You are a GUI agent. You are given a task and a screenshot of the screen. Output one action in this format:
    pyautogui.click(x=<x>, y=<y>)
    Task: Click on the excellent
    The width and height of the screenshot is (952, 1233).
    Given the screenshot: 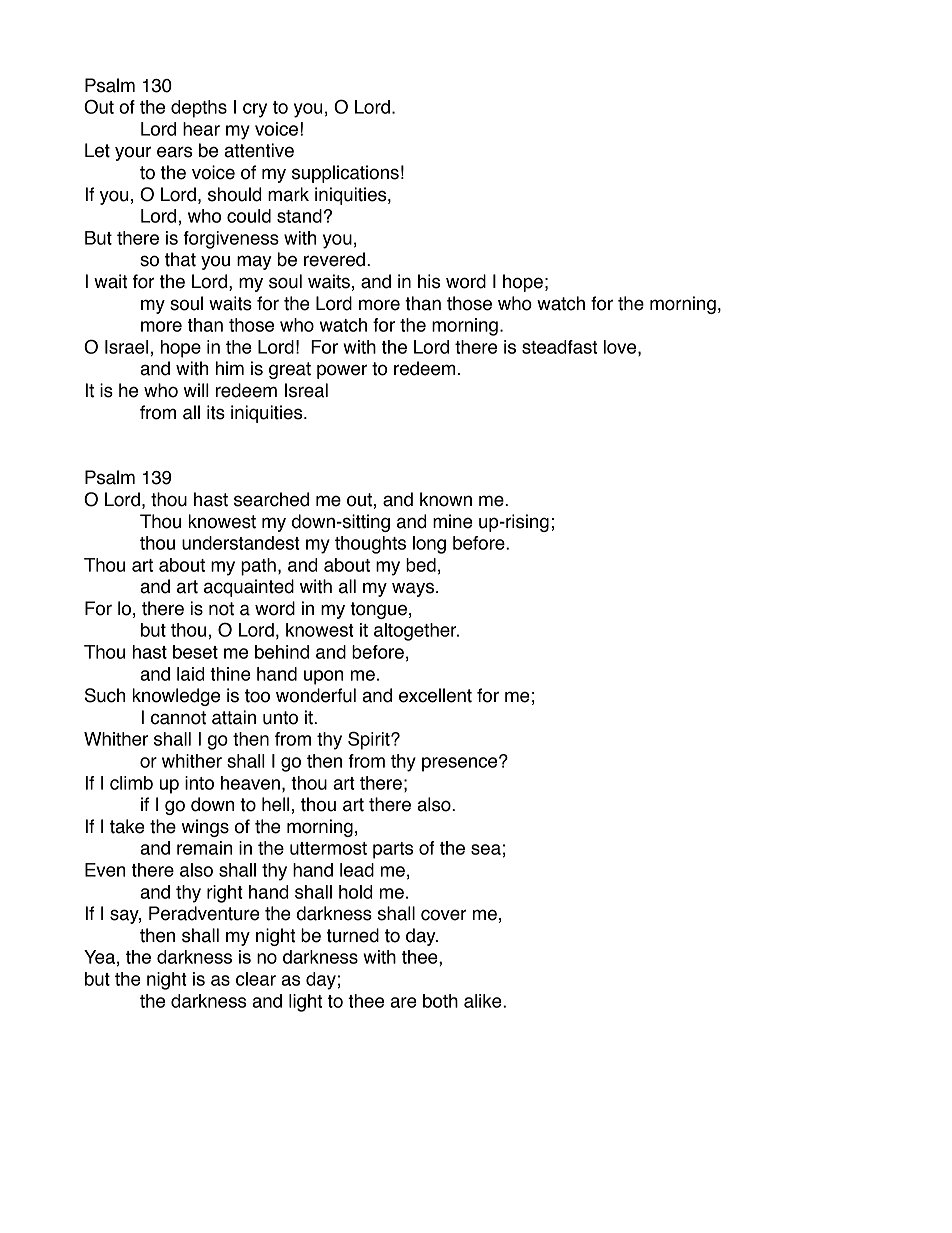 What is the action you would take?
    pyautogui.click(x=435, y=695)
